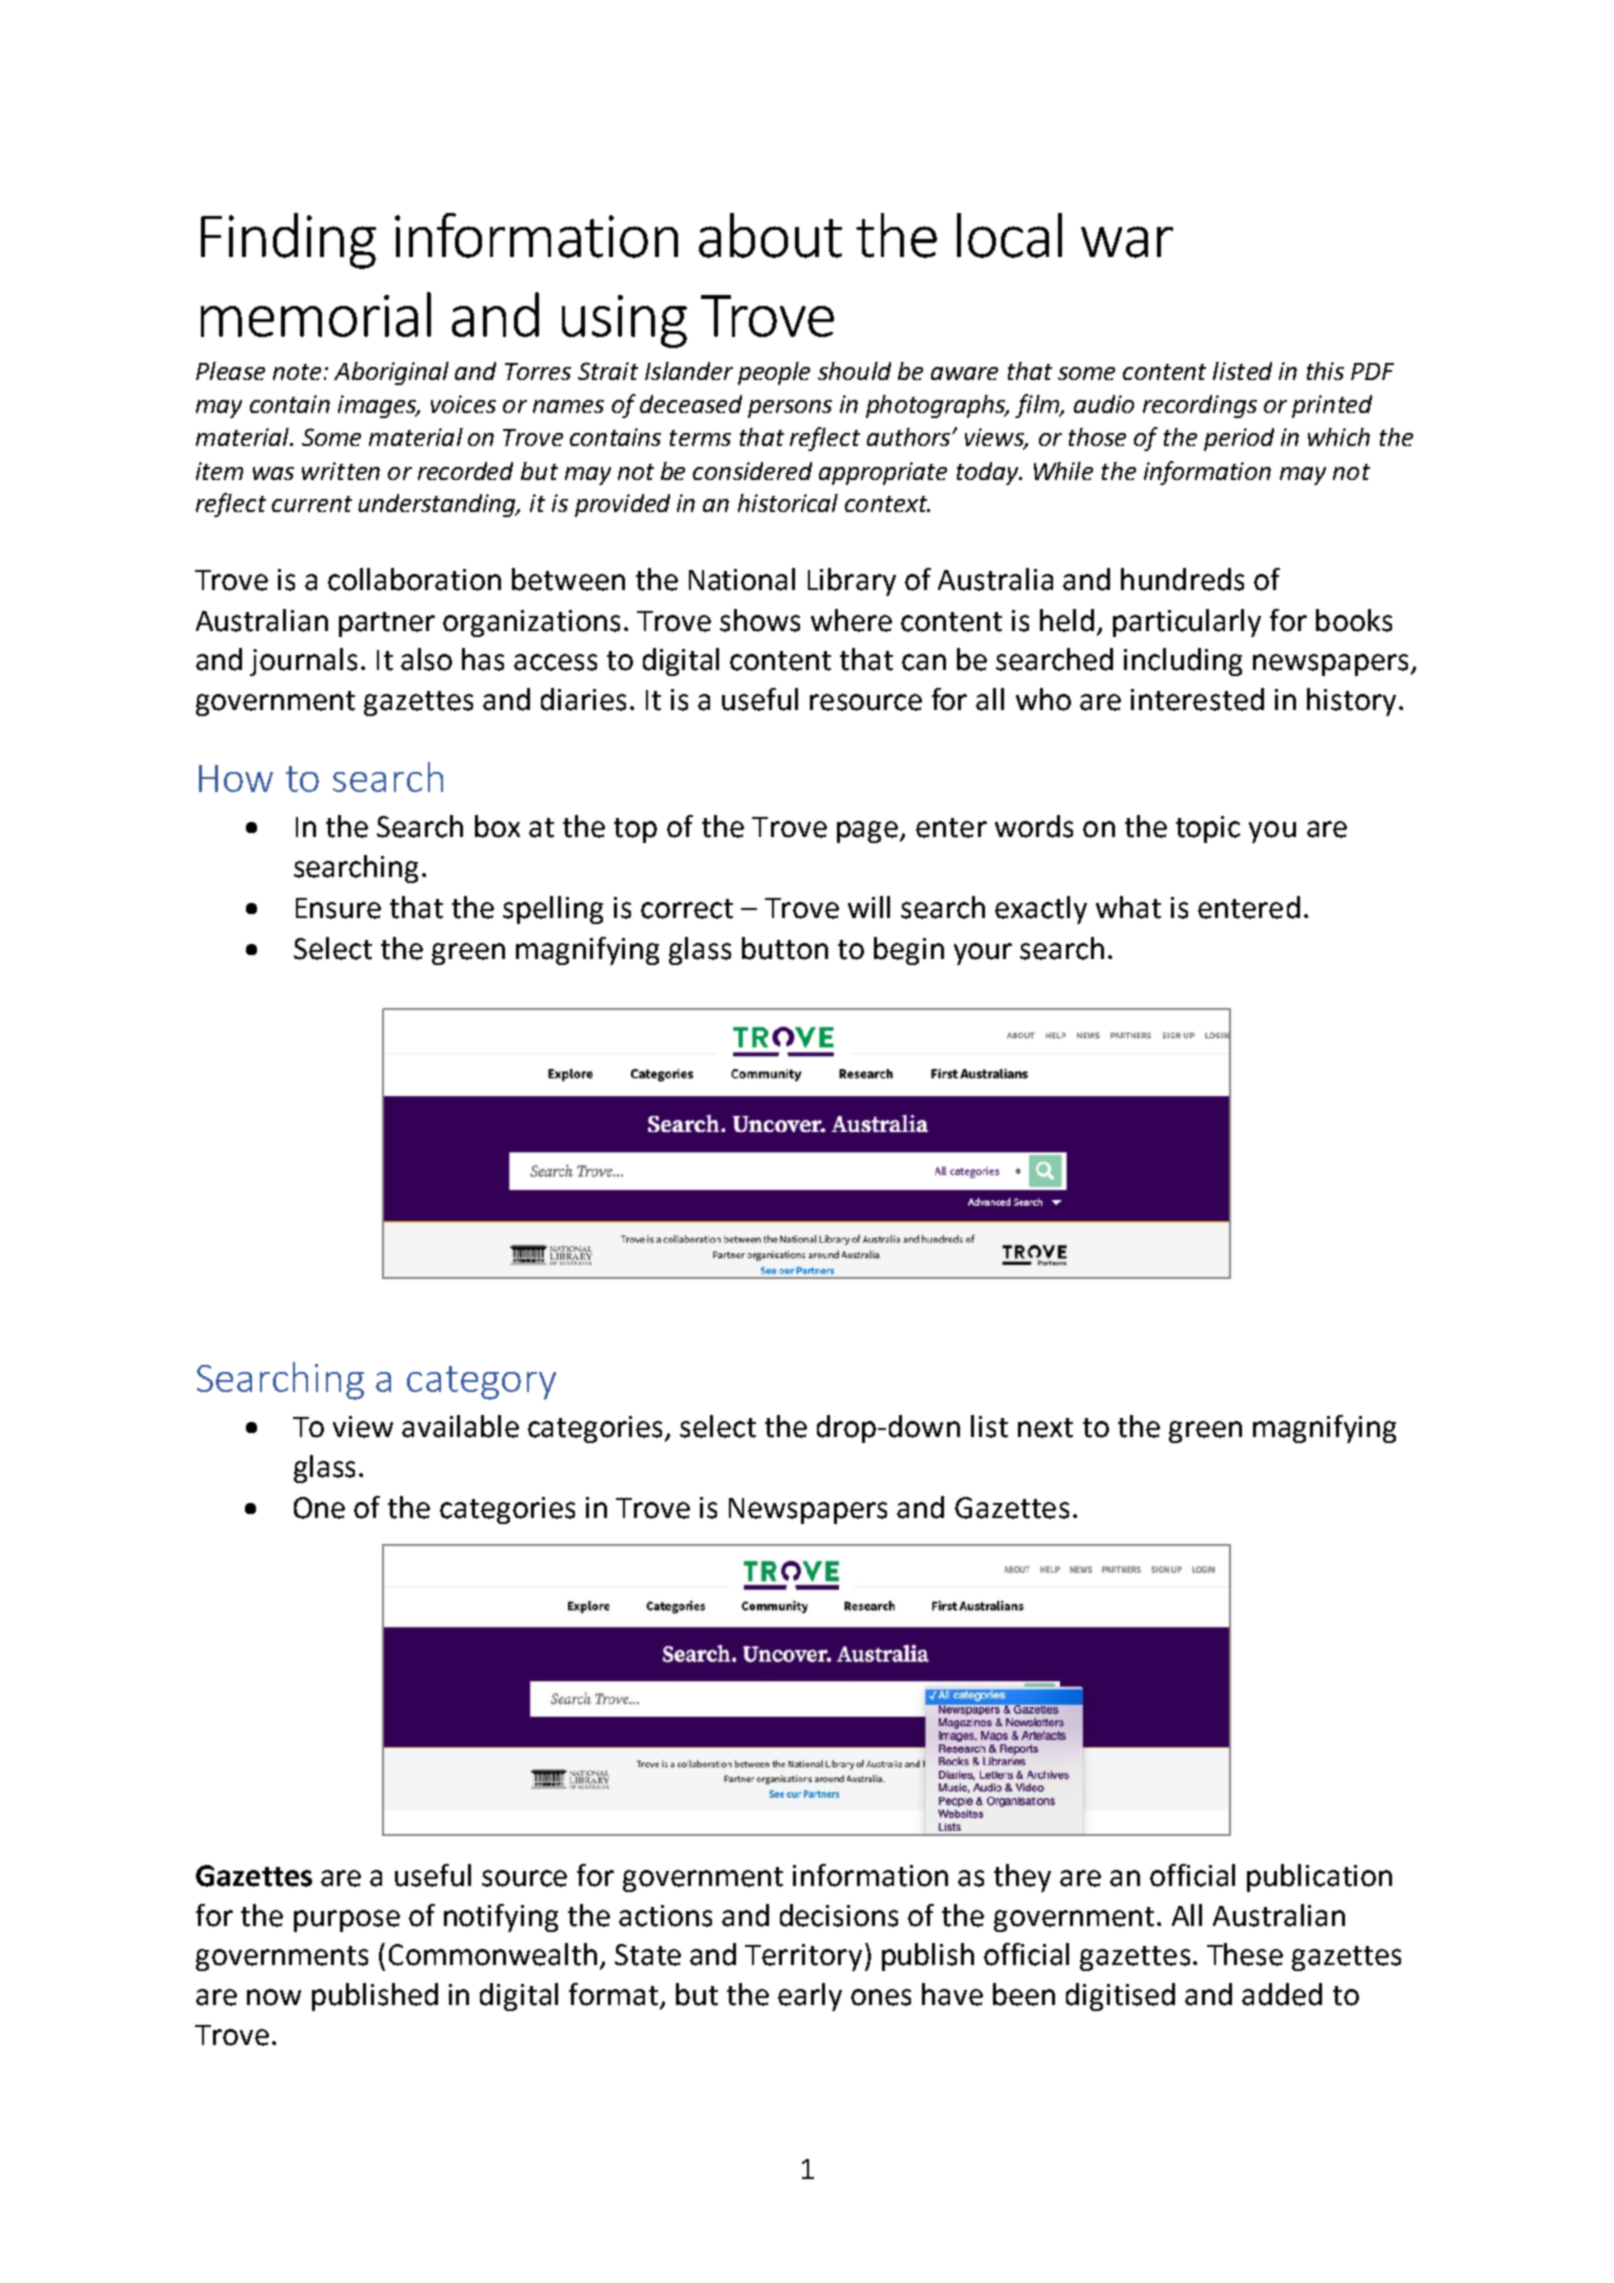  I want to click on These, so click(1245, 1954).
